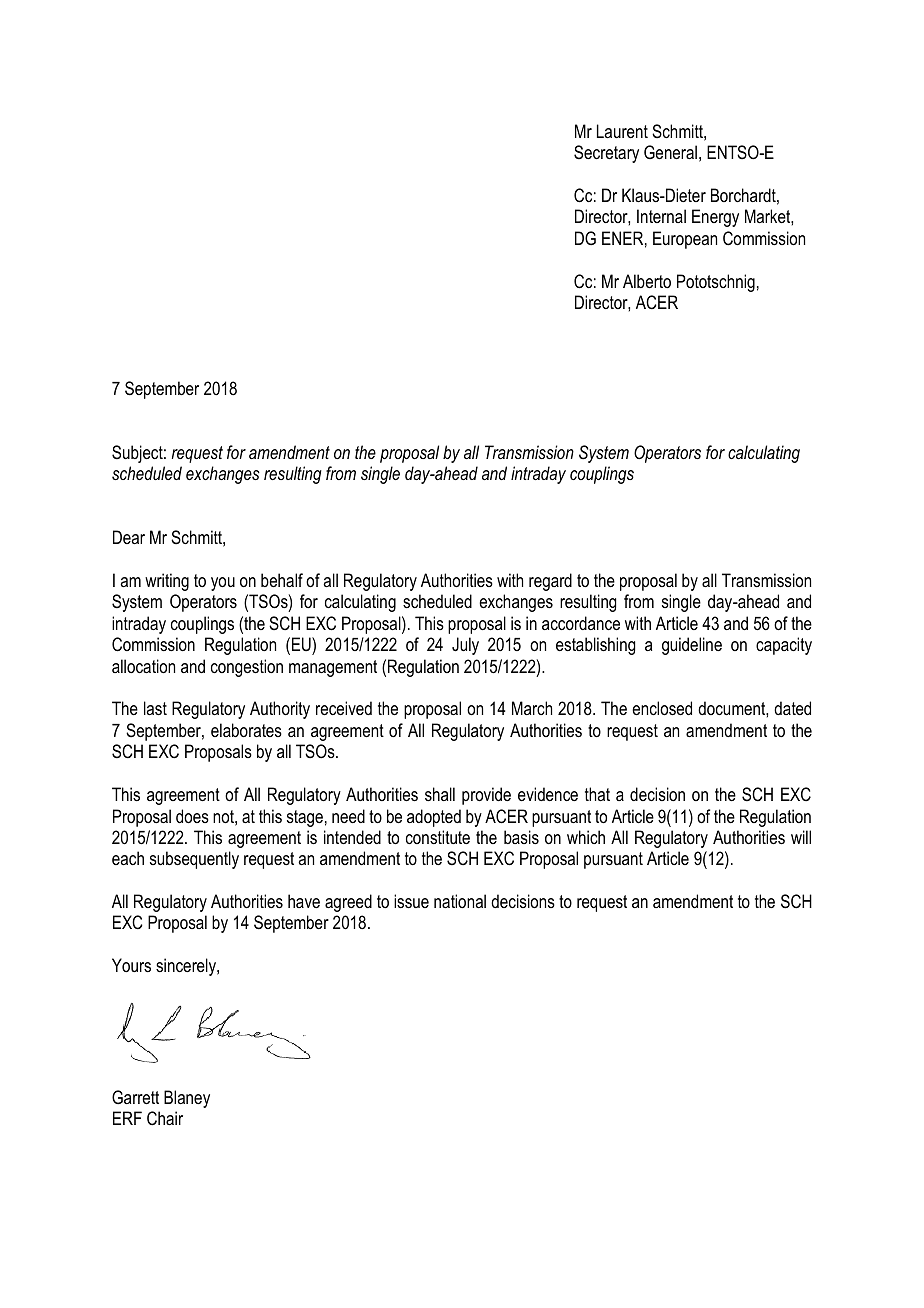  What do you see at coordinates (661, 216) in the image?
I see `Internal` at bounding box center [661, 216].
